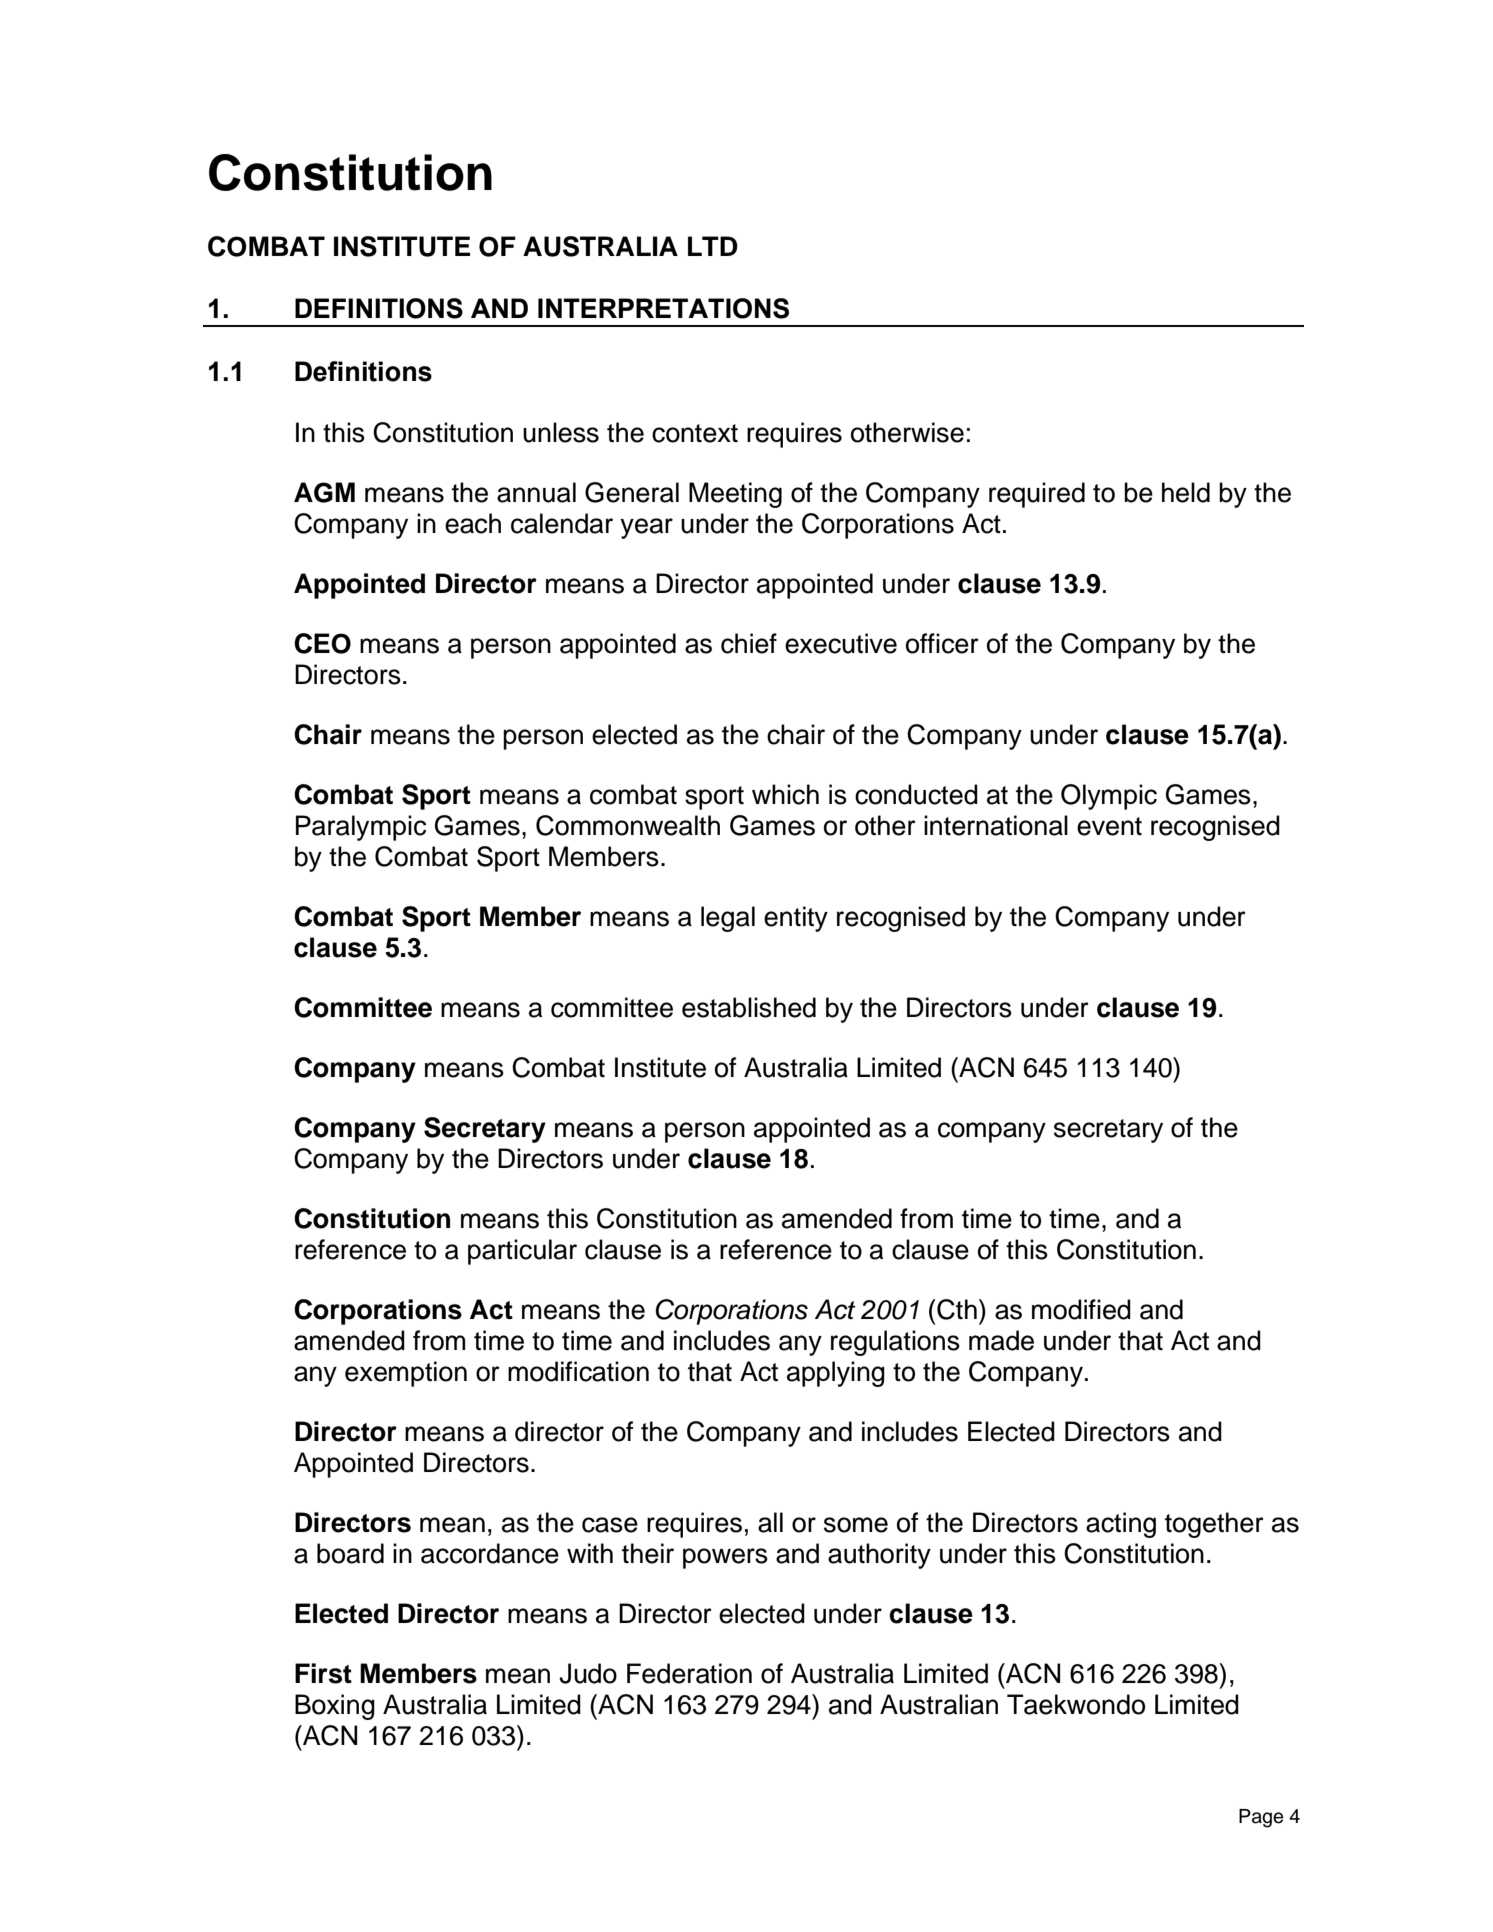 The width and height of the page is (1493, 1932). What do you see at coordinates (749, 1007) in the page?
I see `established` at bounding box center [749, 1007].
